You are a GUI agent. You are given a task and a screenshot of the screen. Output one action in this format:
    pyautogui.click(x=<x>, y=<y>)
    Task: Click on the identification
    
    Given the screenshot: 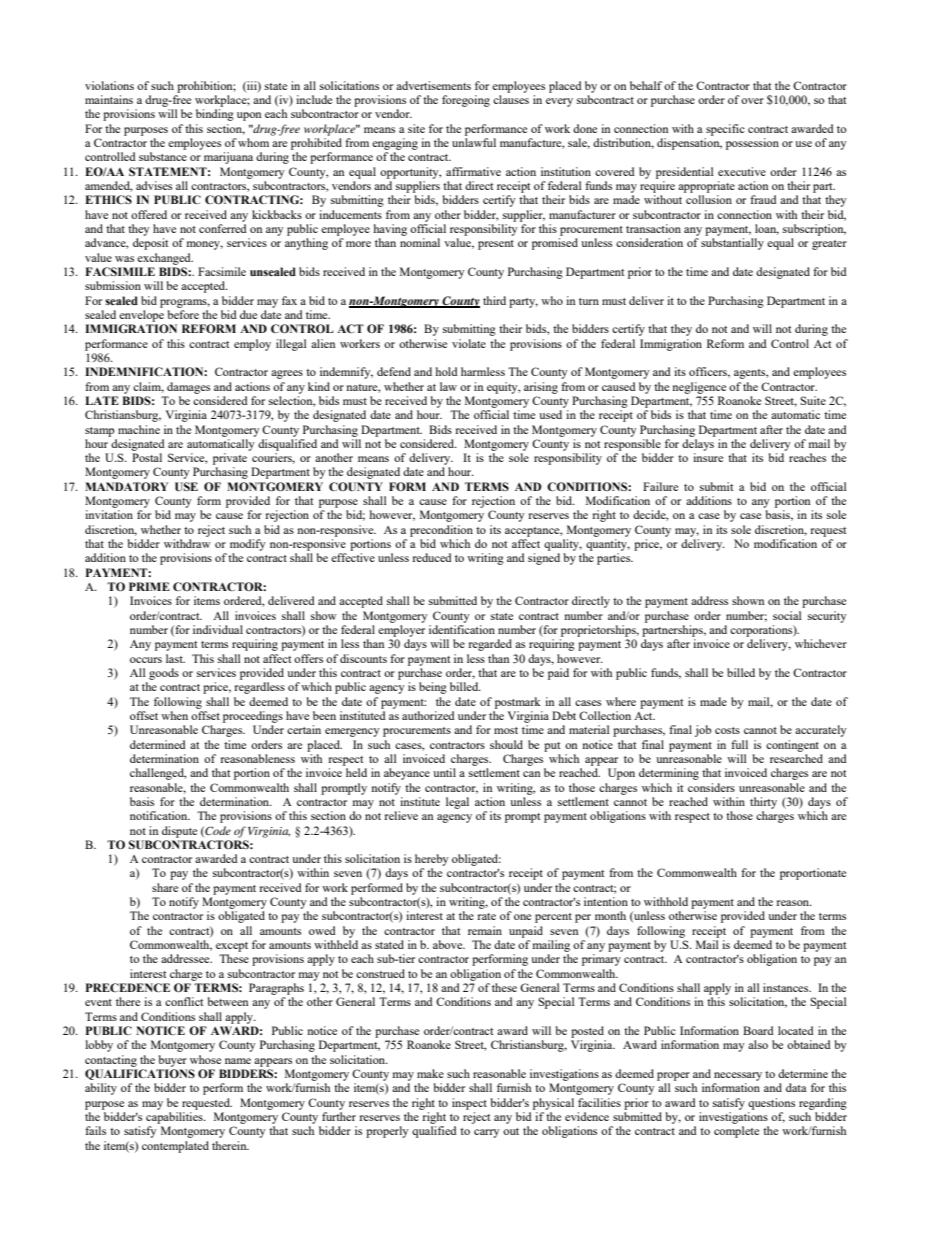 What is the action you would take?
    pyautogui.click(x=462, y=629)
